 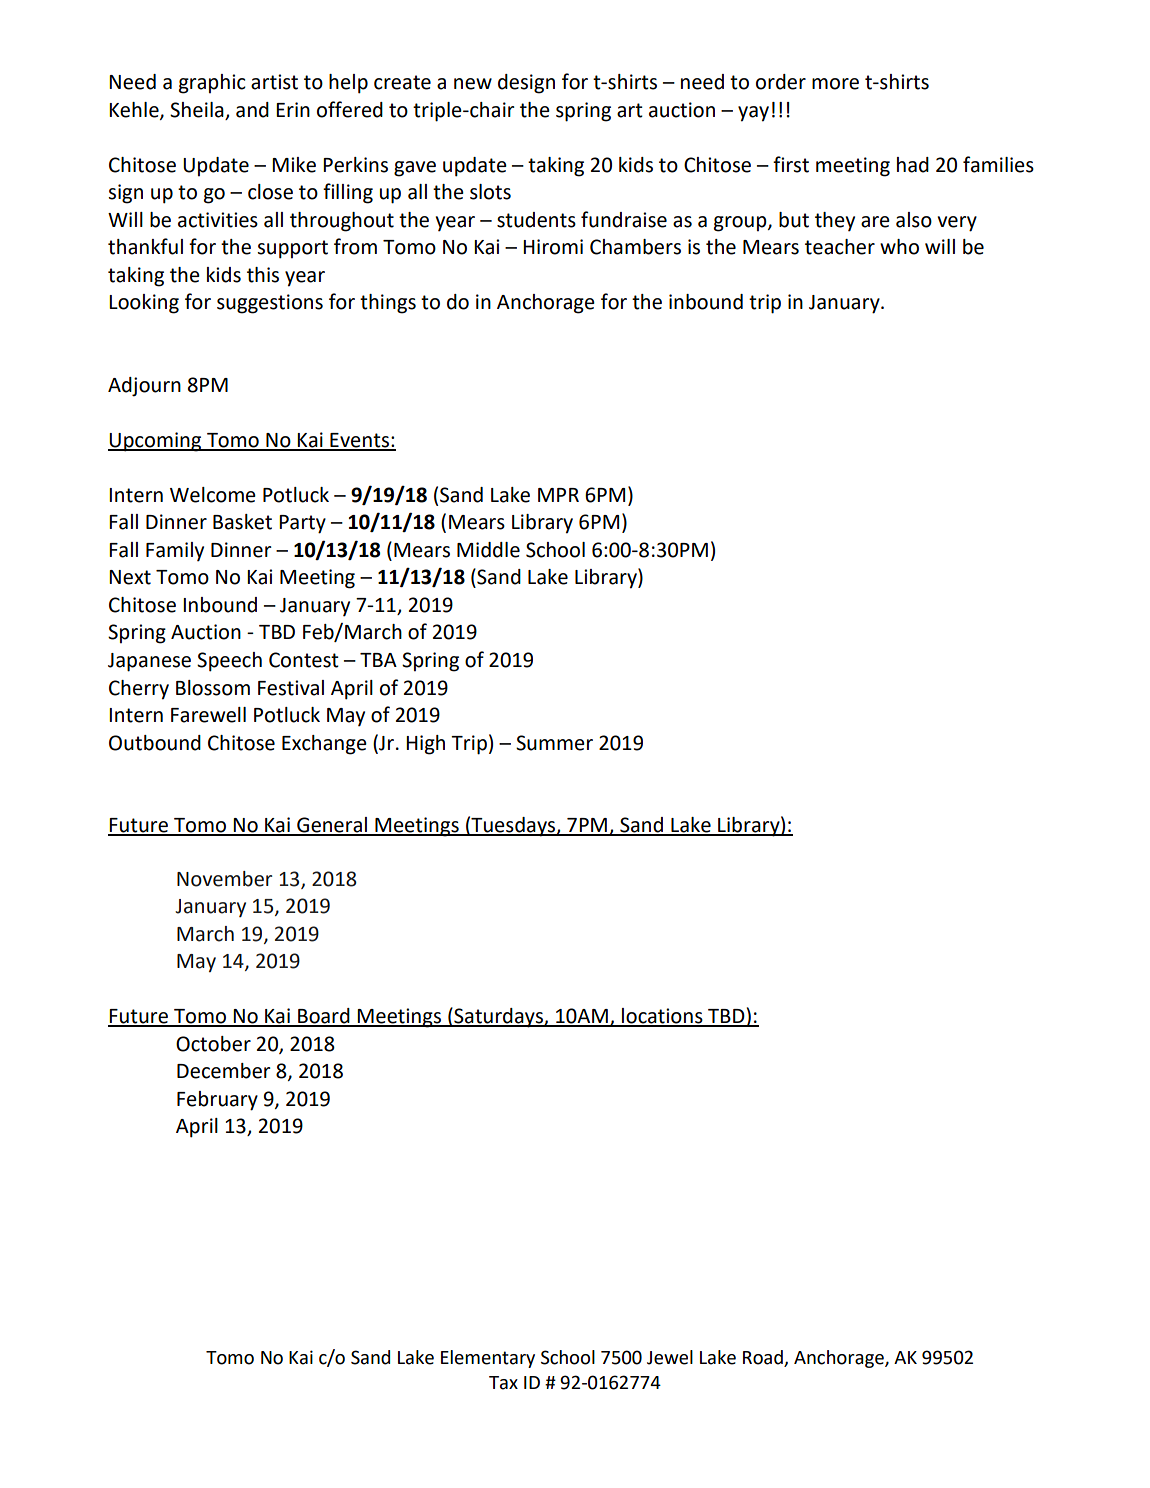 What do you see at coordinates (488, 1359) in the screenshot?
I see `Elementary` at bounding box center [488, 1359].
